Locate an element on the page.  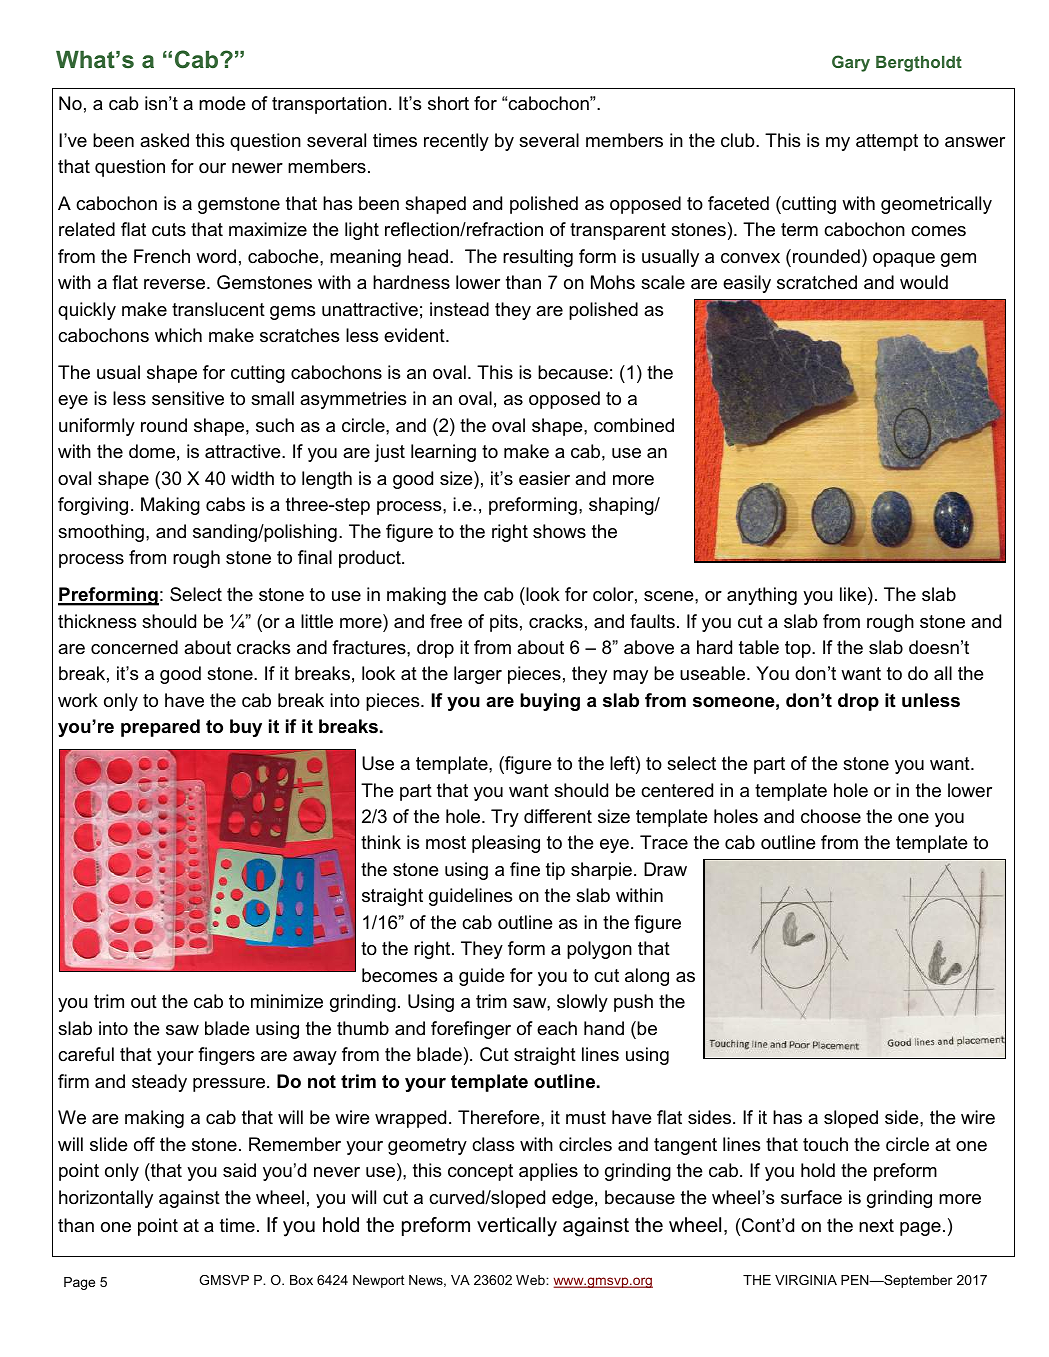
prepared is located at coordinates (160, 728).
